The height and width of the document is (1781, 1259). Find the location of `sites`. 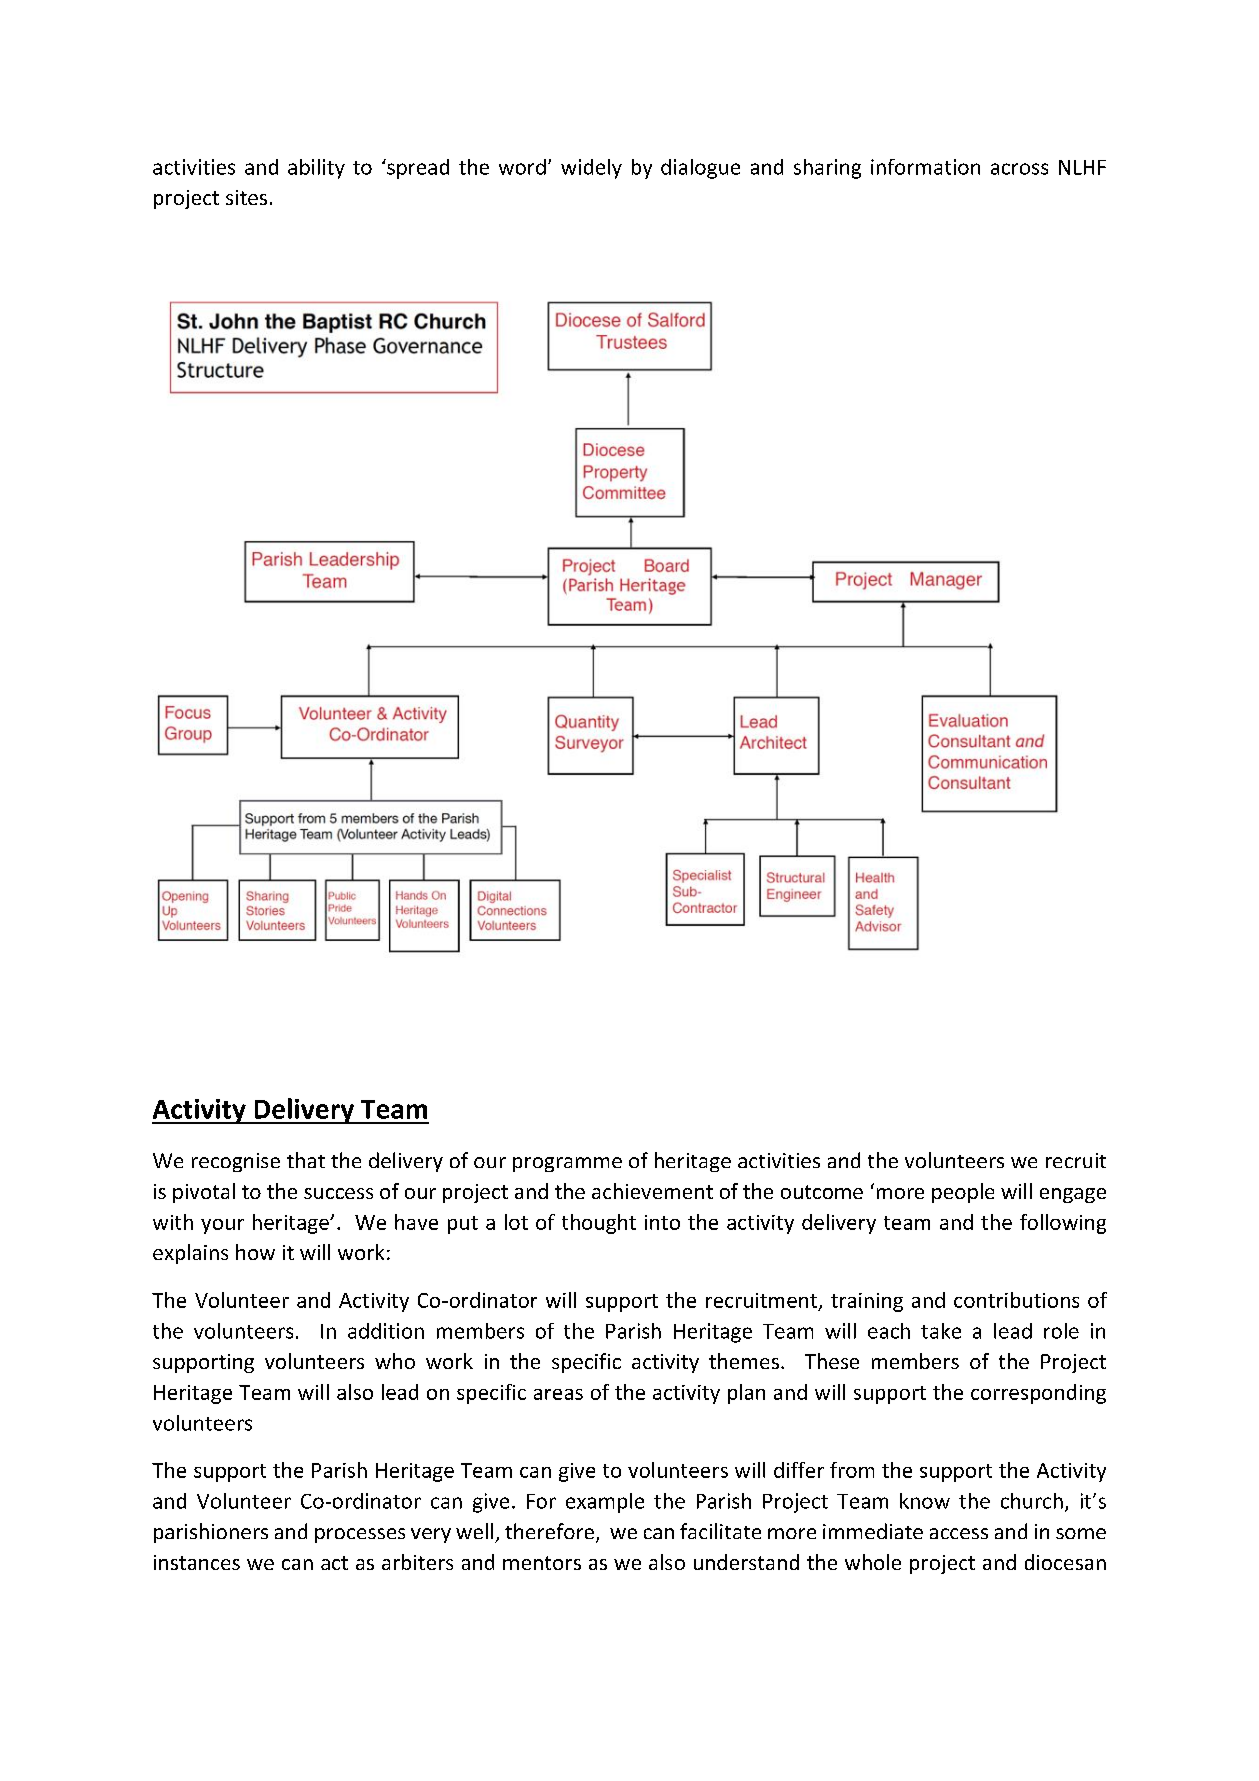

sites is located at coordinates (246, 197).
